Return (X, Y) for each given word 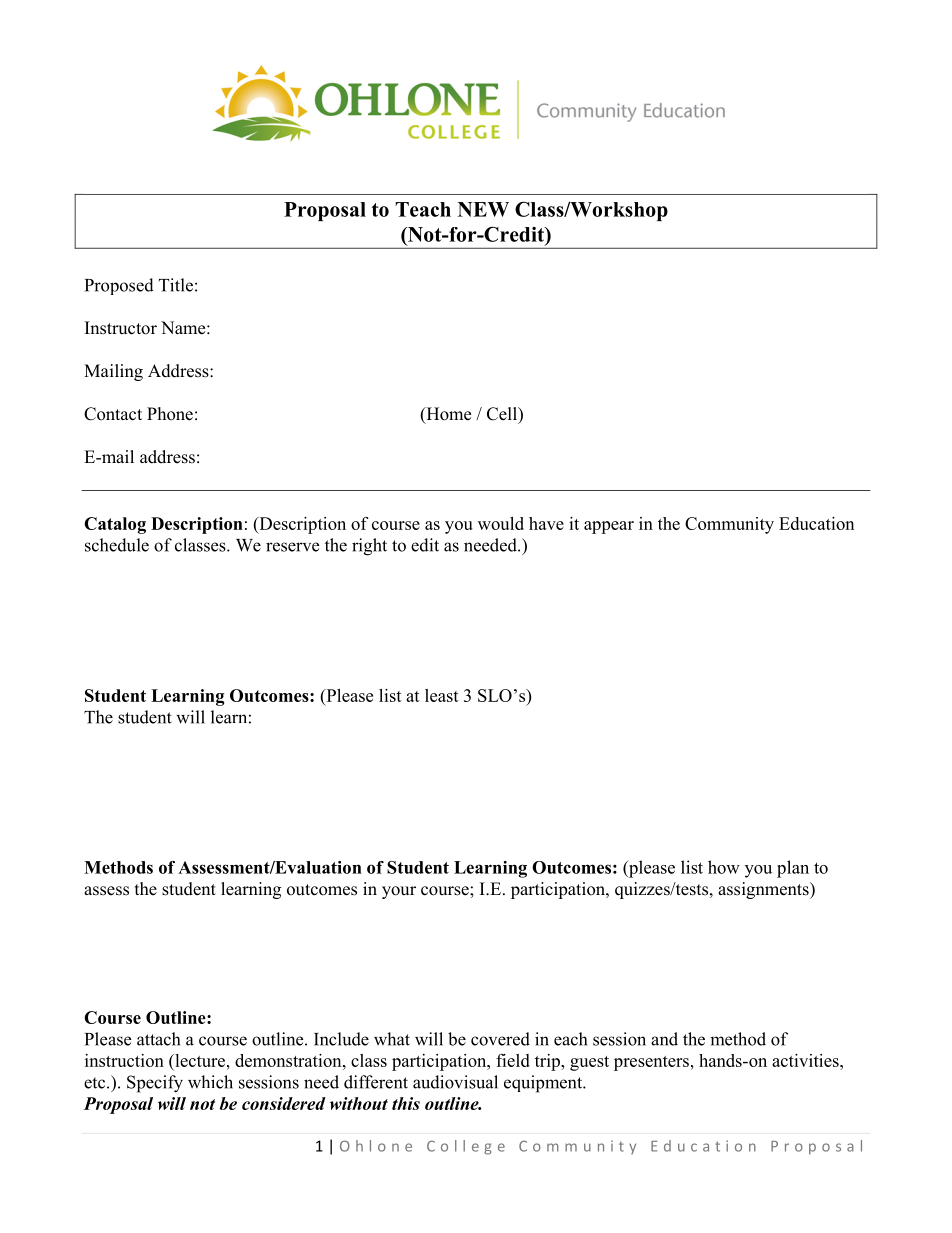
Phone (170, 414)
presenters (651, 1063)
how (724, 867)
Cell (503, 415)
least (442, 695)
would (501, 523)
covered (500, 1039)
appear (609, 527)
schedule (117, 545)
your (399, 892)
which (210, 1082)
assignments (764, 890)
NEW (483, 209)
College (466, 1147)
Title (176, 285)
